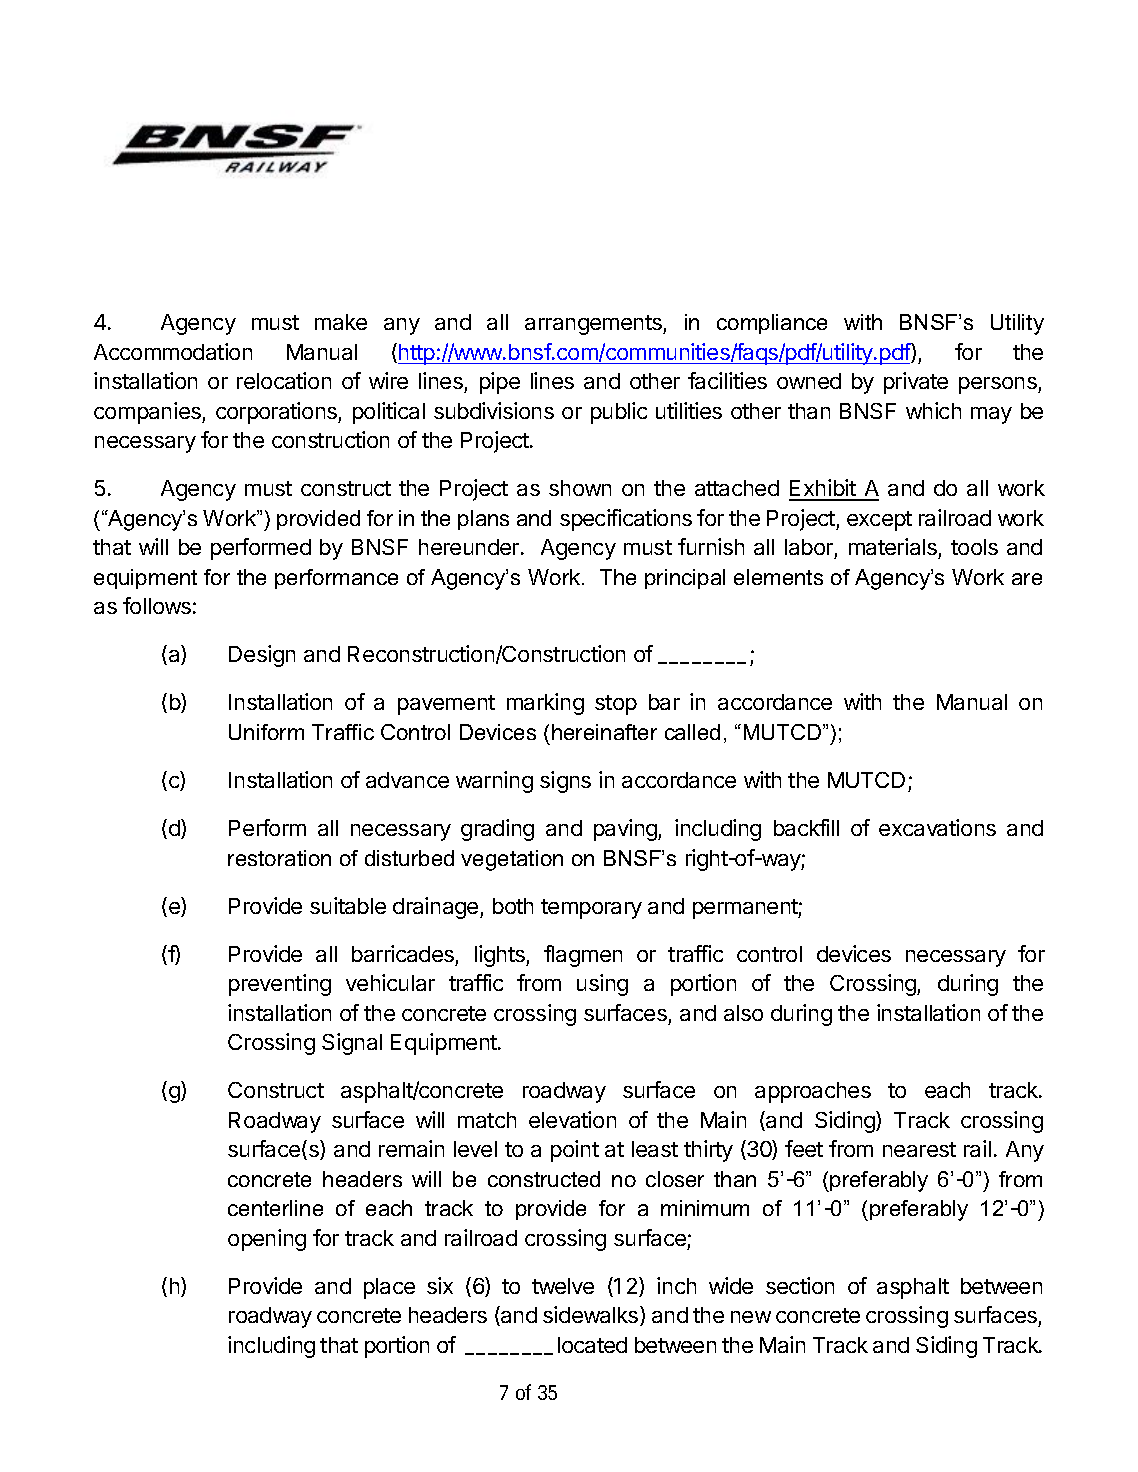 The width and height of the document is (1138, 1472). I want to click on principal, so click(685, 579).
